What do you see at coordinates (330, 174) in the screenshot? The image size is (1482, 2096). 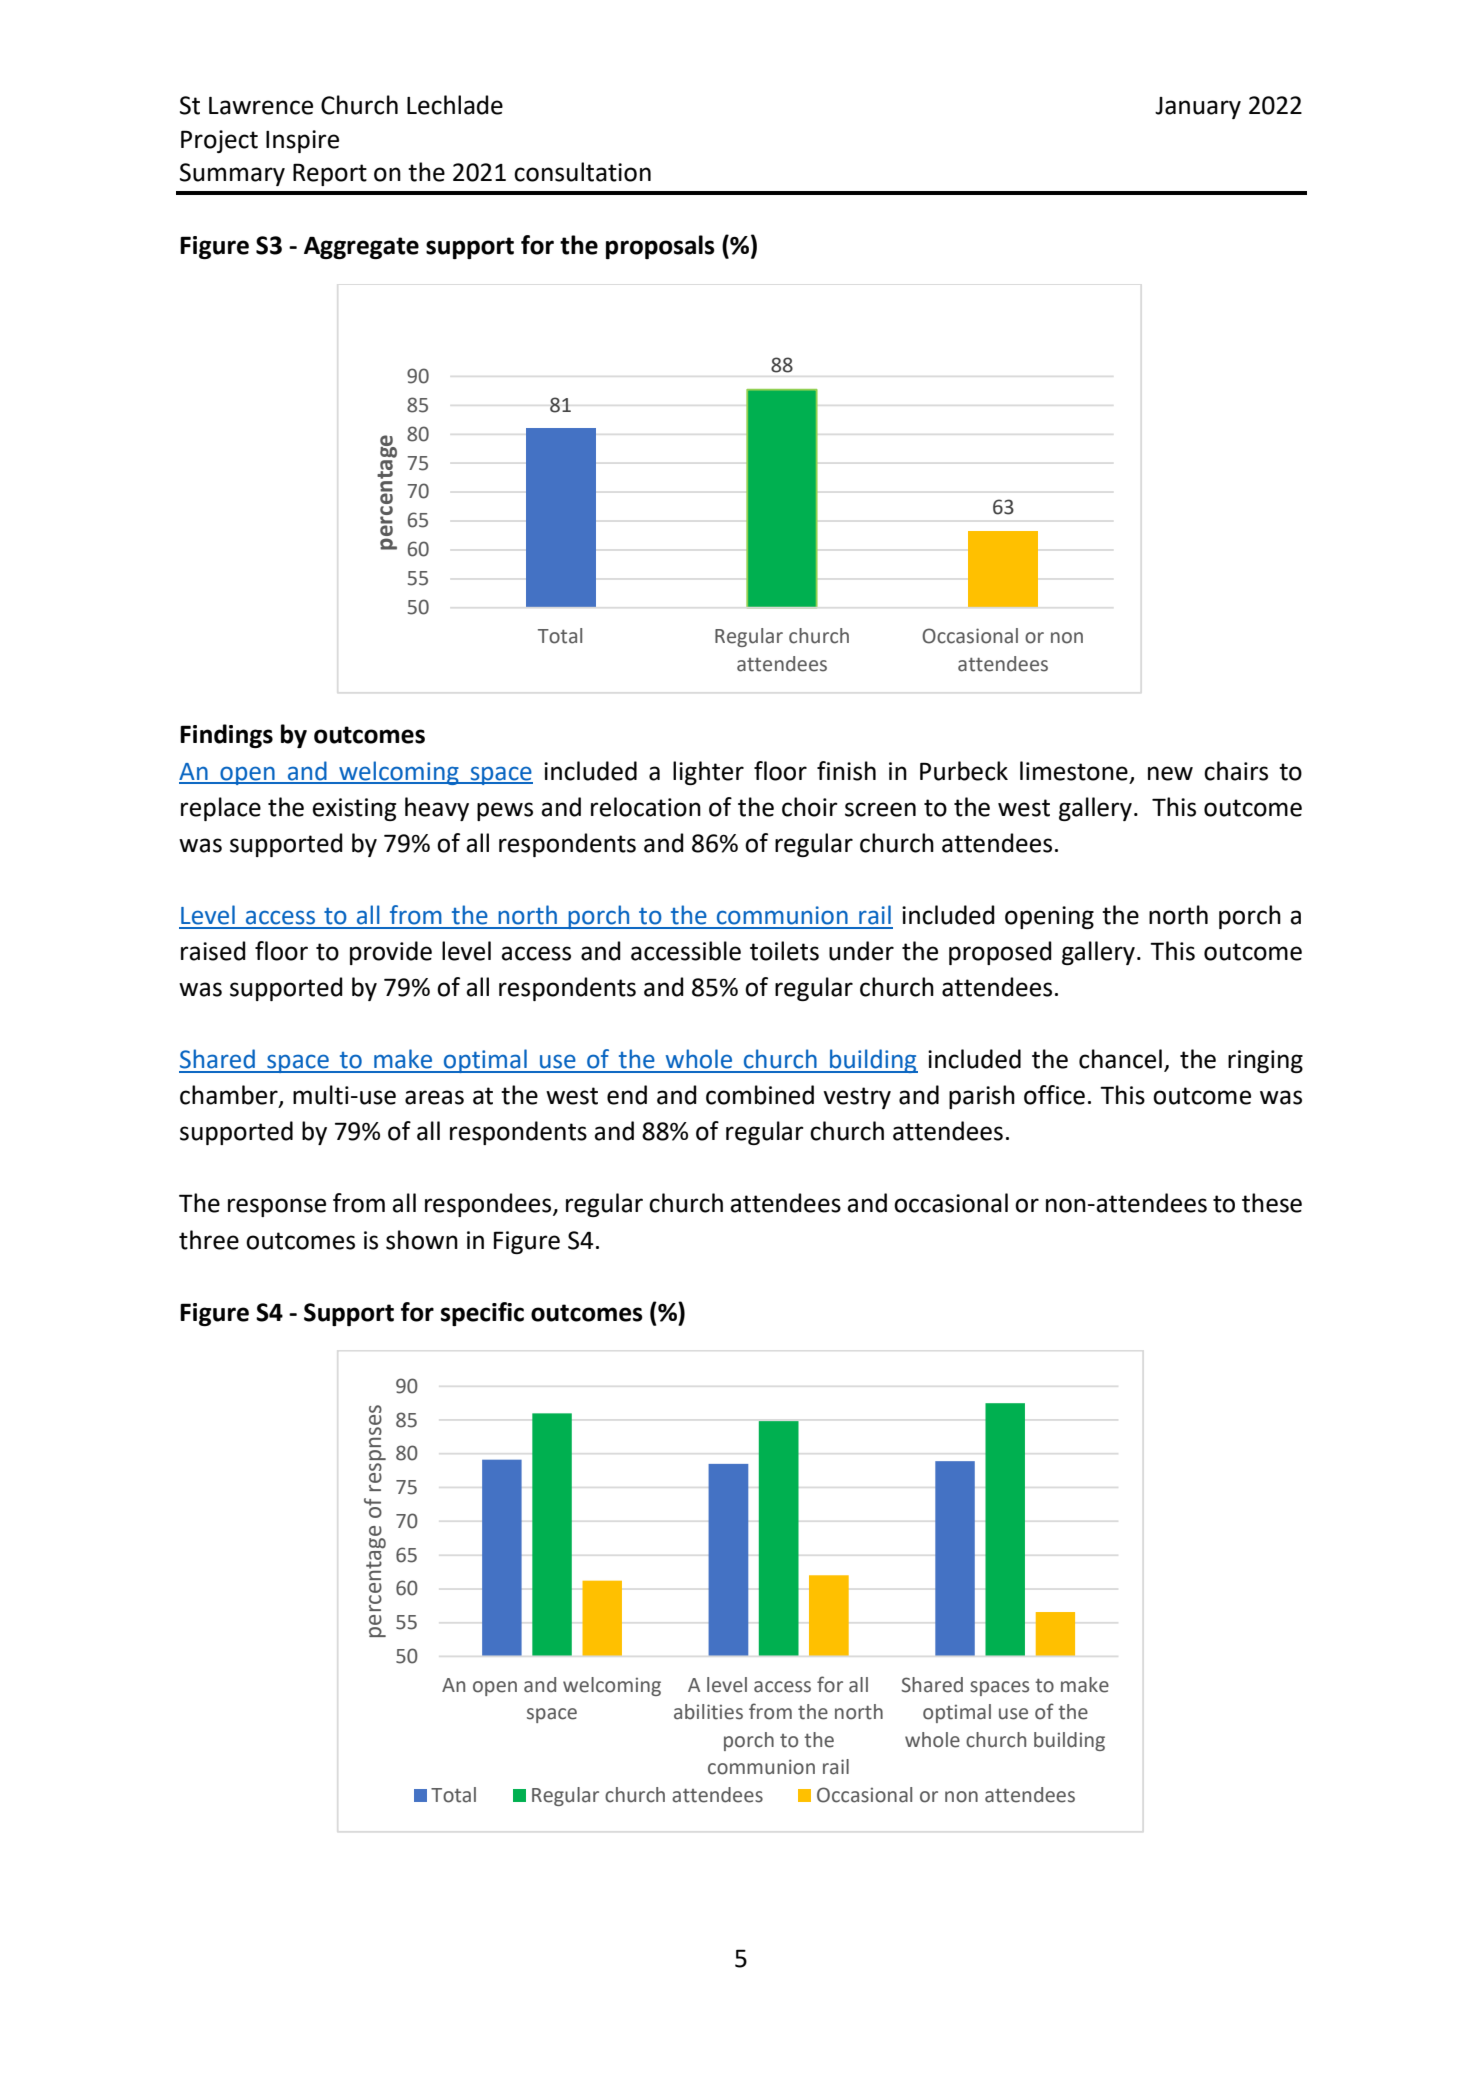 I see `Report` at bounding box center [330, 174].
